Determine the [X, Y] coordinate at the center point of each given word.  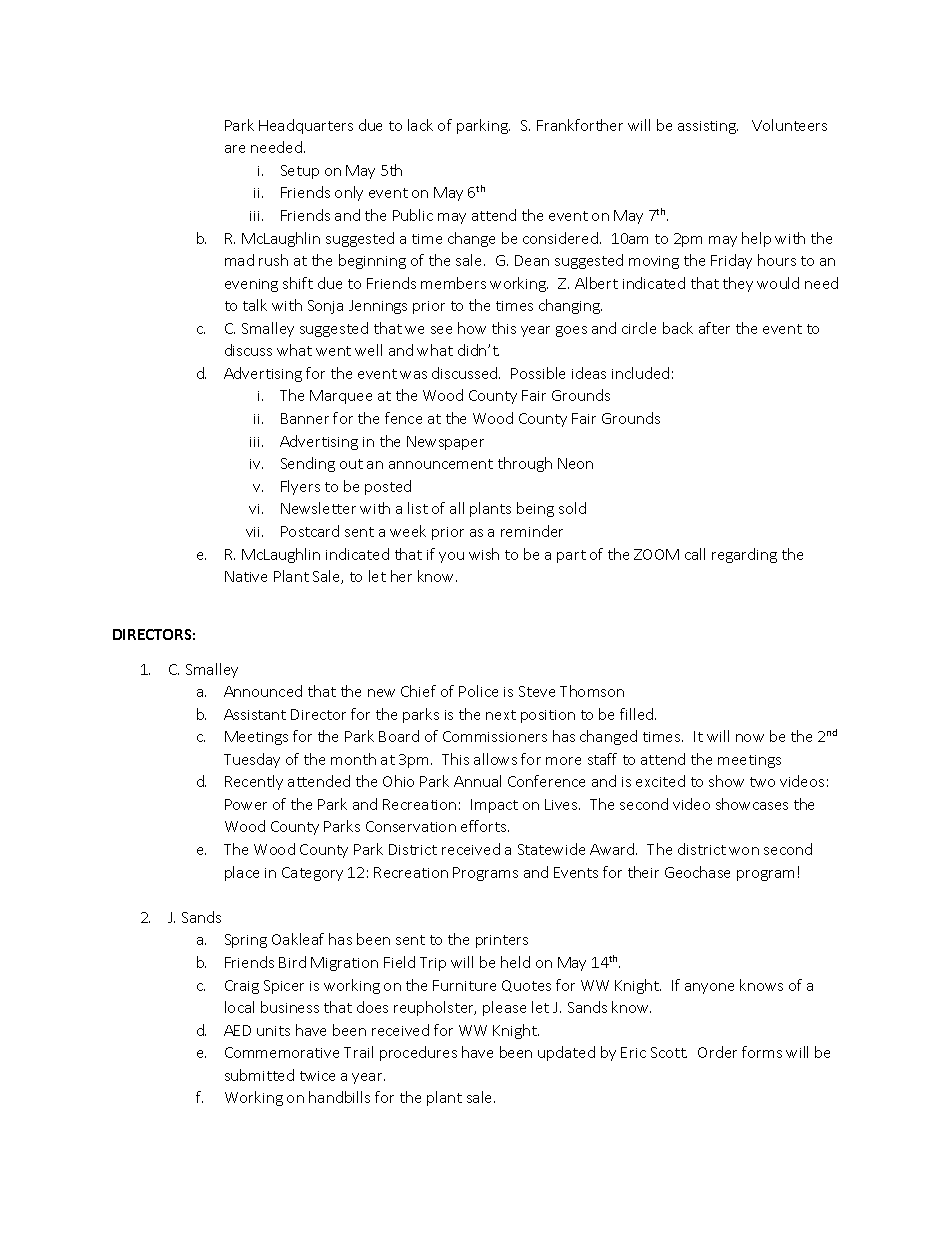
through [525, 464]
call [695, 554]
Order [717, 1052]
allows [495, 759]
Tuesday [252, 760]
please [504, 1008]
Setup [300, 172]
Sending [308, 464]
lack [420, 125]
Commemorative [282, 1052]
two [762, 782]
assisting [708, 127]
